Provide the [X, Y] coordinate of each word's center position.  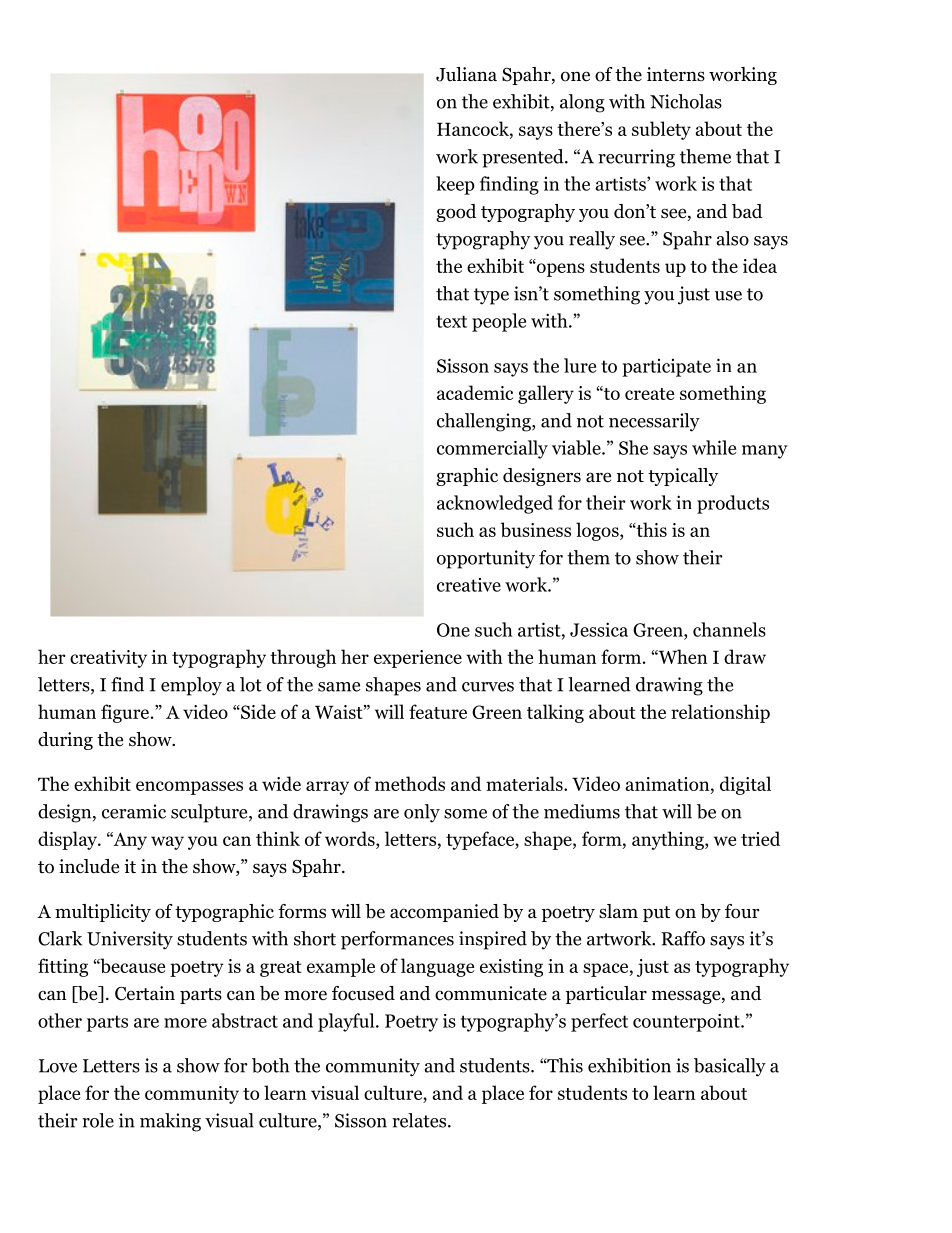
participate [666, 368]
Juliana [466, 74]
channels [729, 629]
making [170, 1122]
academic [475, 392]
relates [420, 1120]
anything [669, 840]
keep [455, 185]
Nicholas [686, 101]
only [422, 813]
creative [469, 585]
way [167, 843]
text [451, 321]
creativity [108, 659]
